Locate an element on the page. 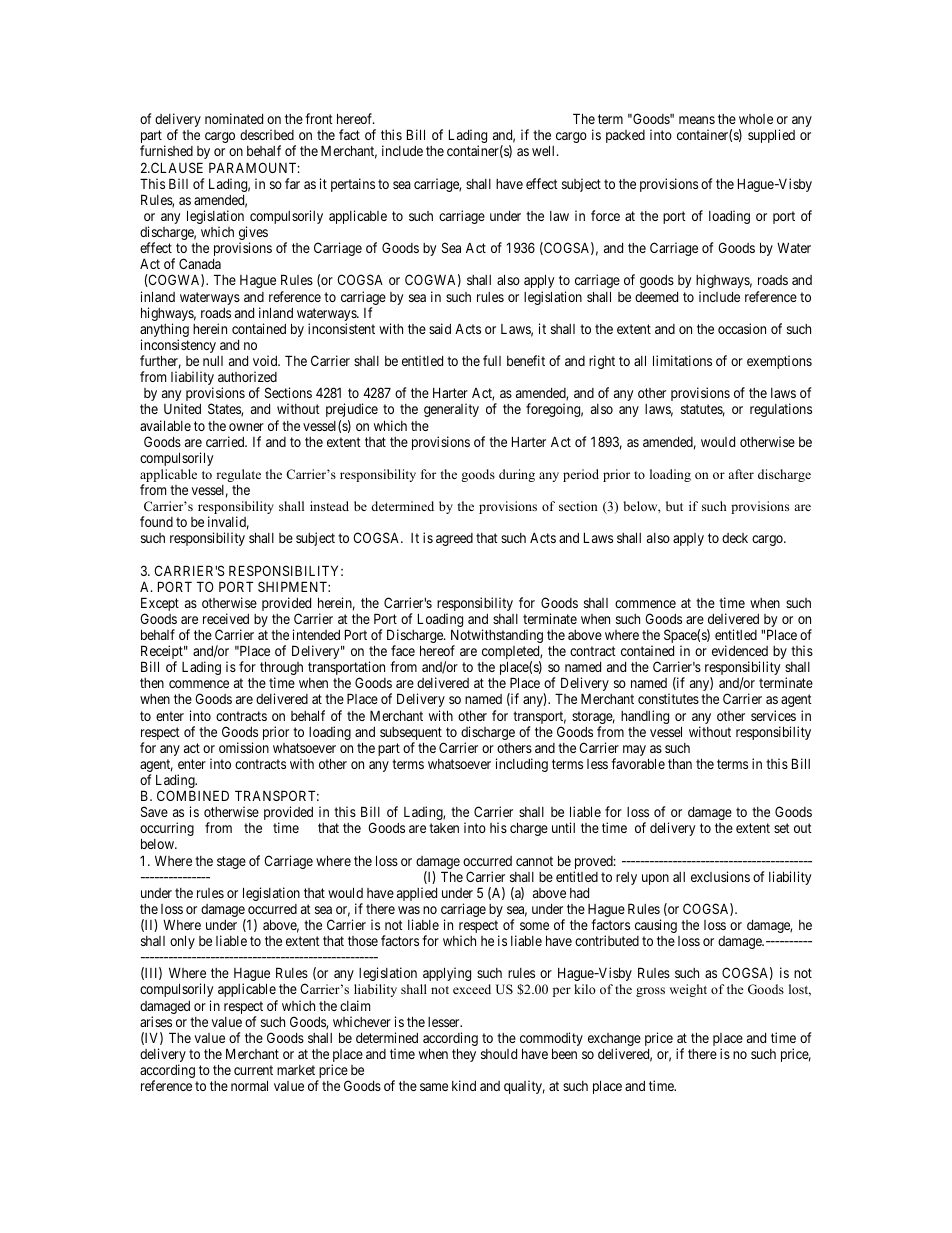 The image size is (952, 1233). said is located at coordinates (440, 328).
